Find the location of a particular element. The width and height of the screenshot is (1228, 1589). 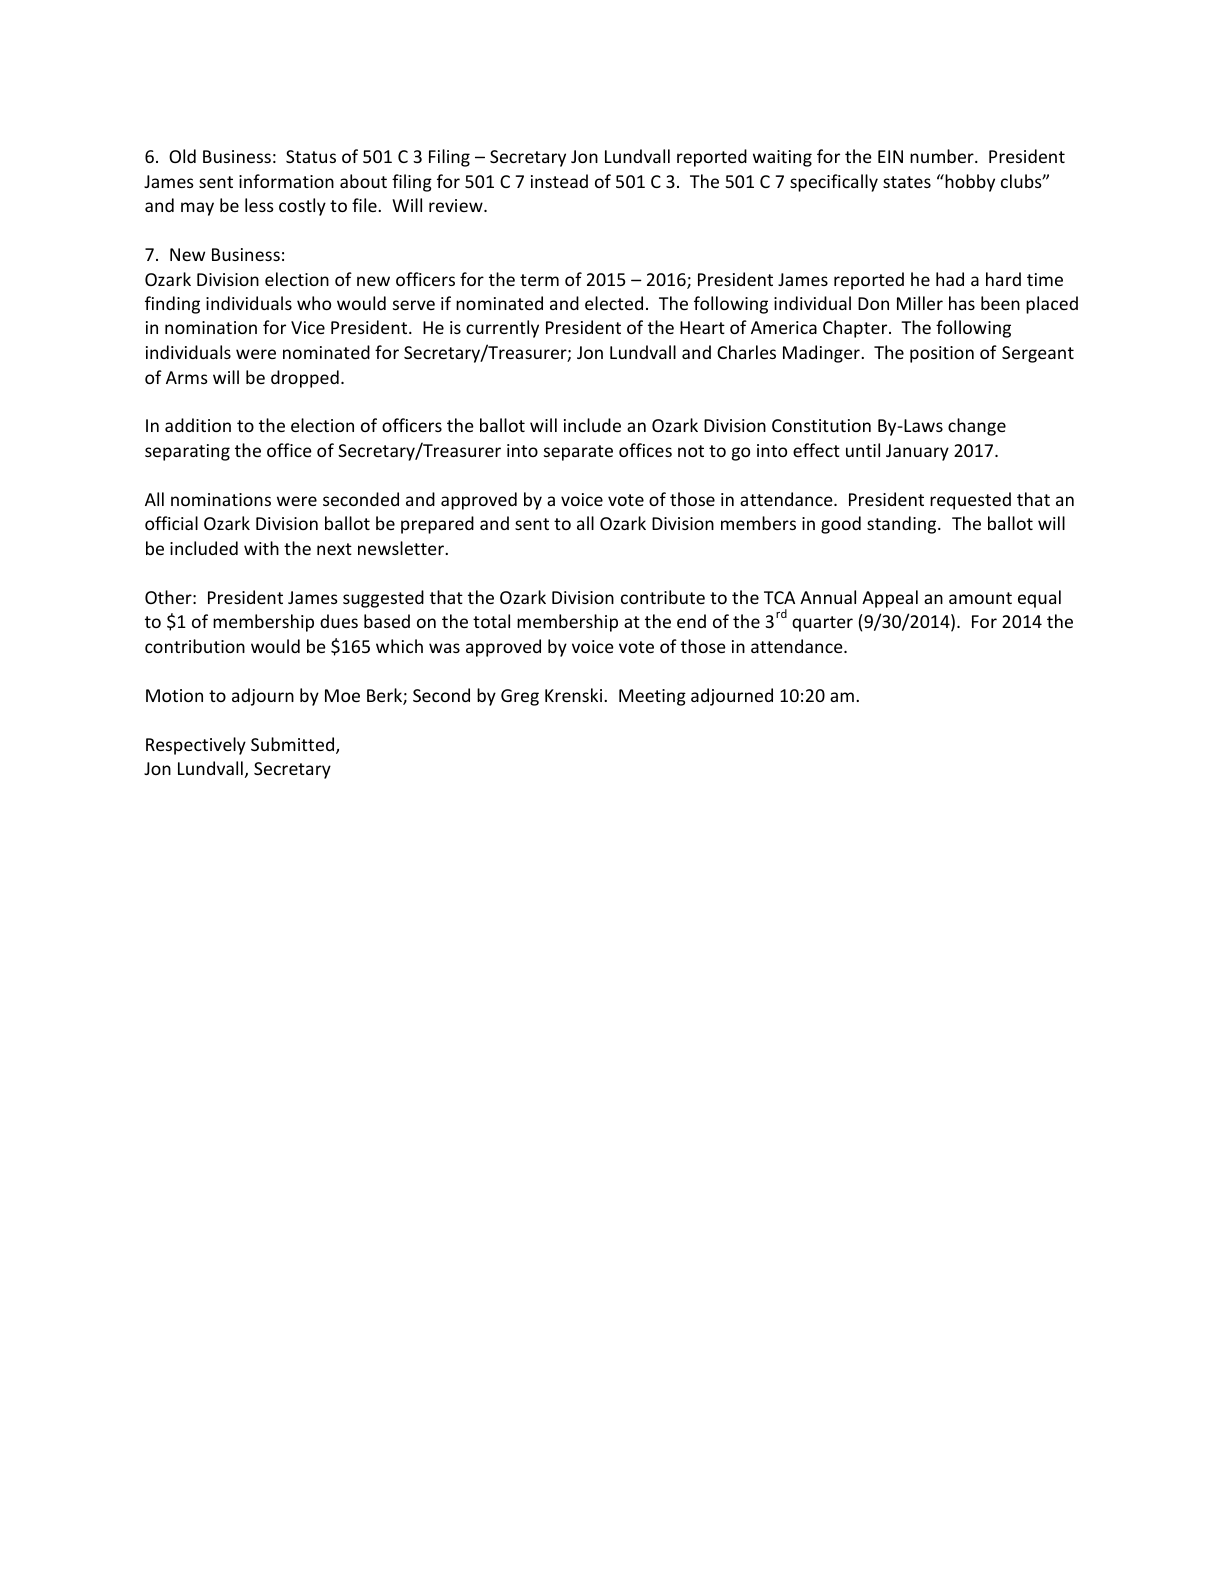

information is located at coordinates (286, 181).
